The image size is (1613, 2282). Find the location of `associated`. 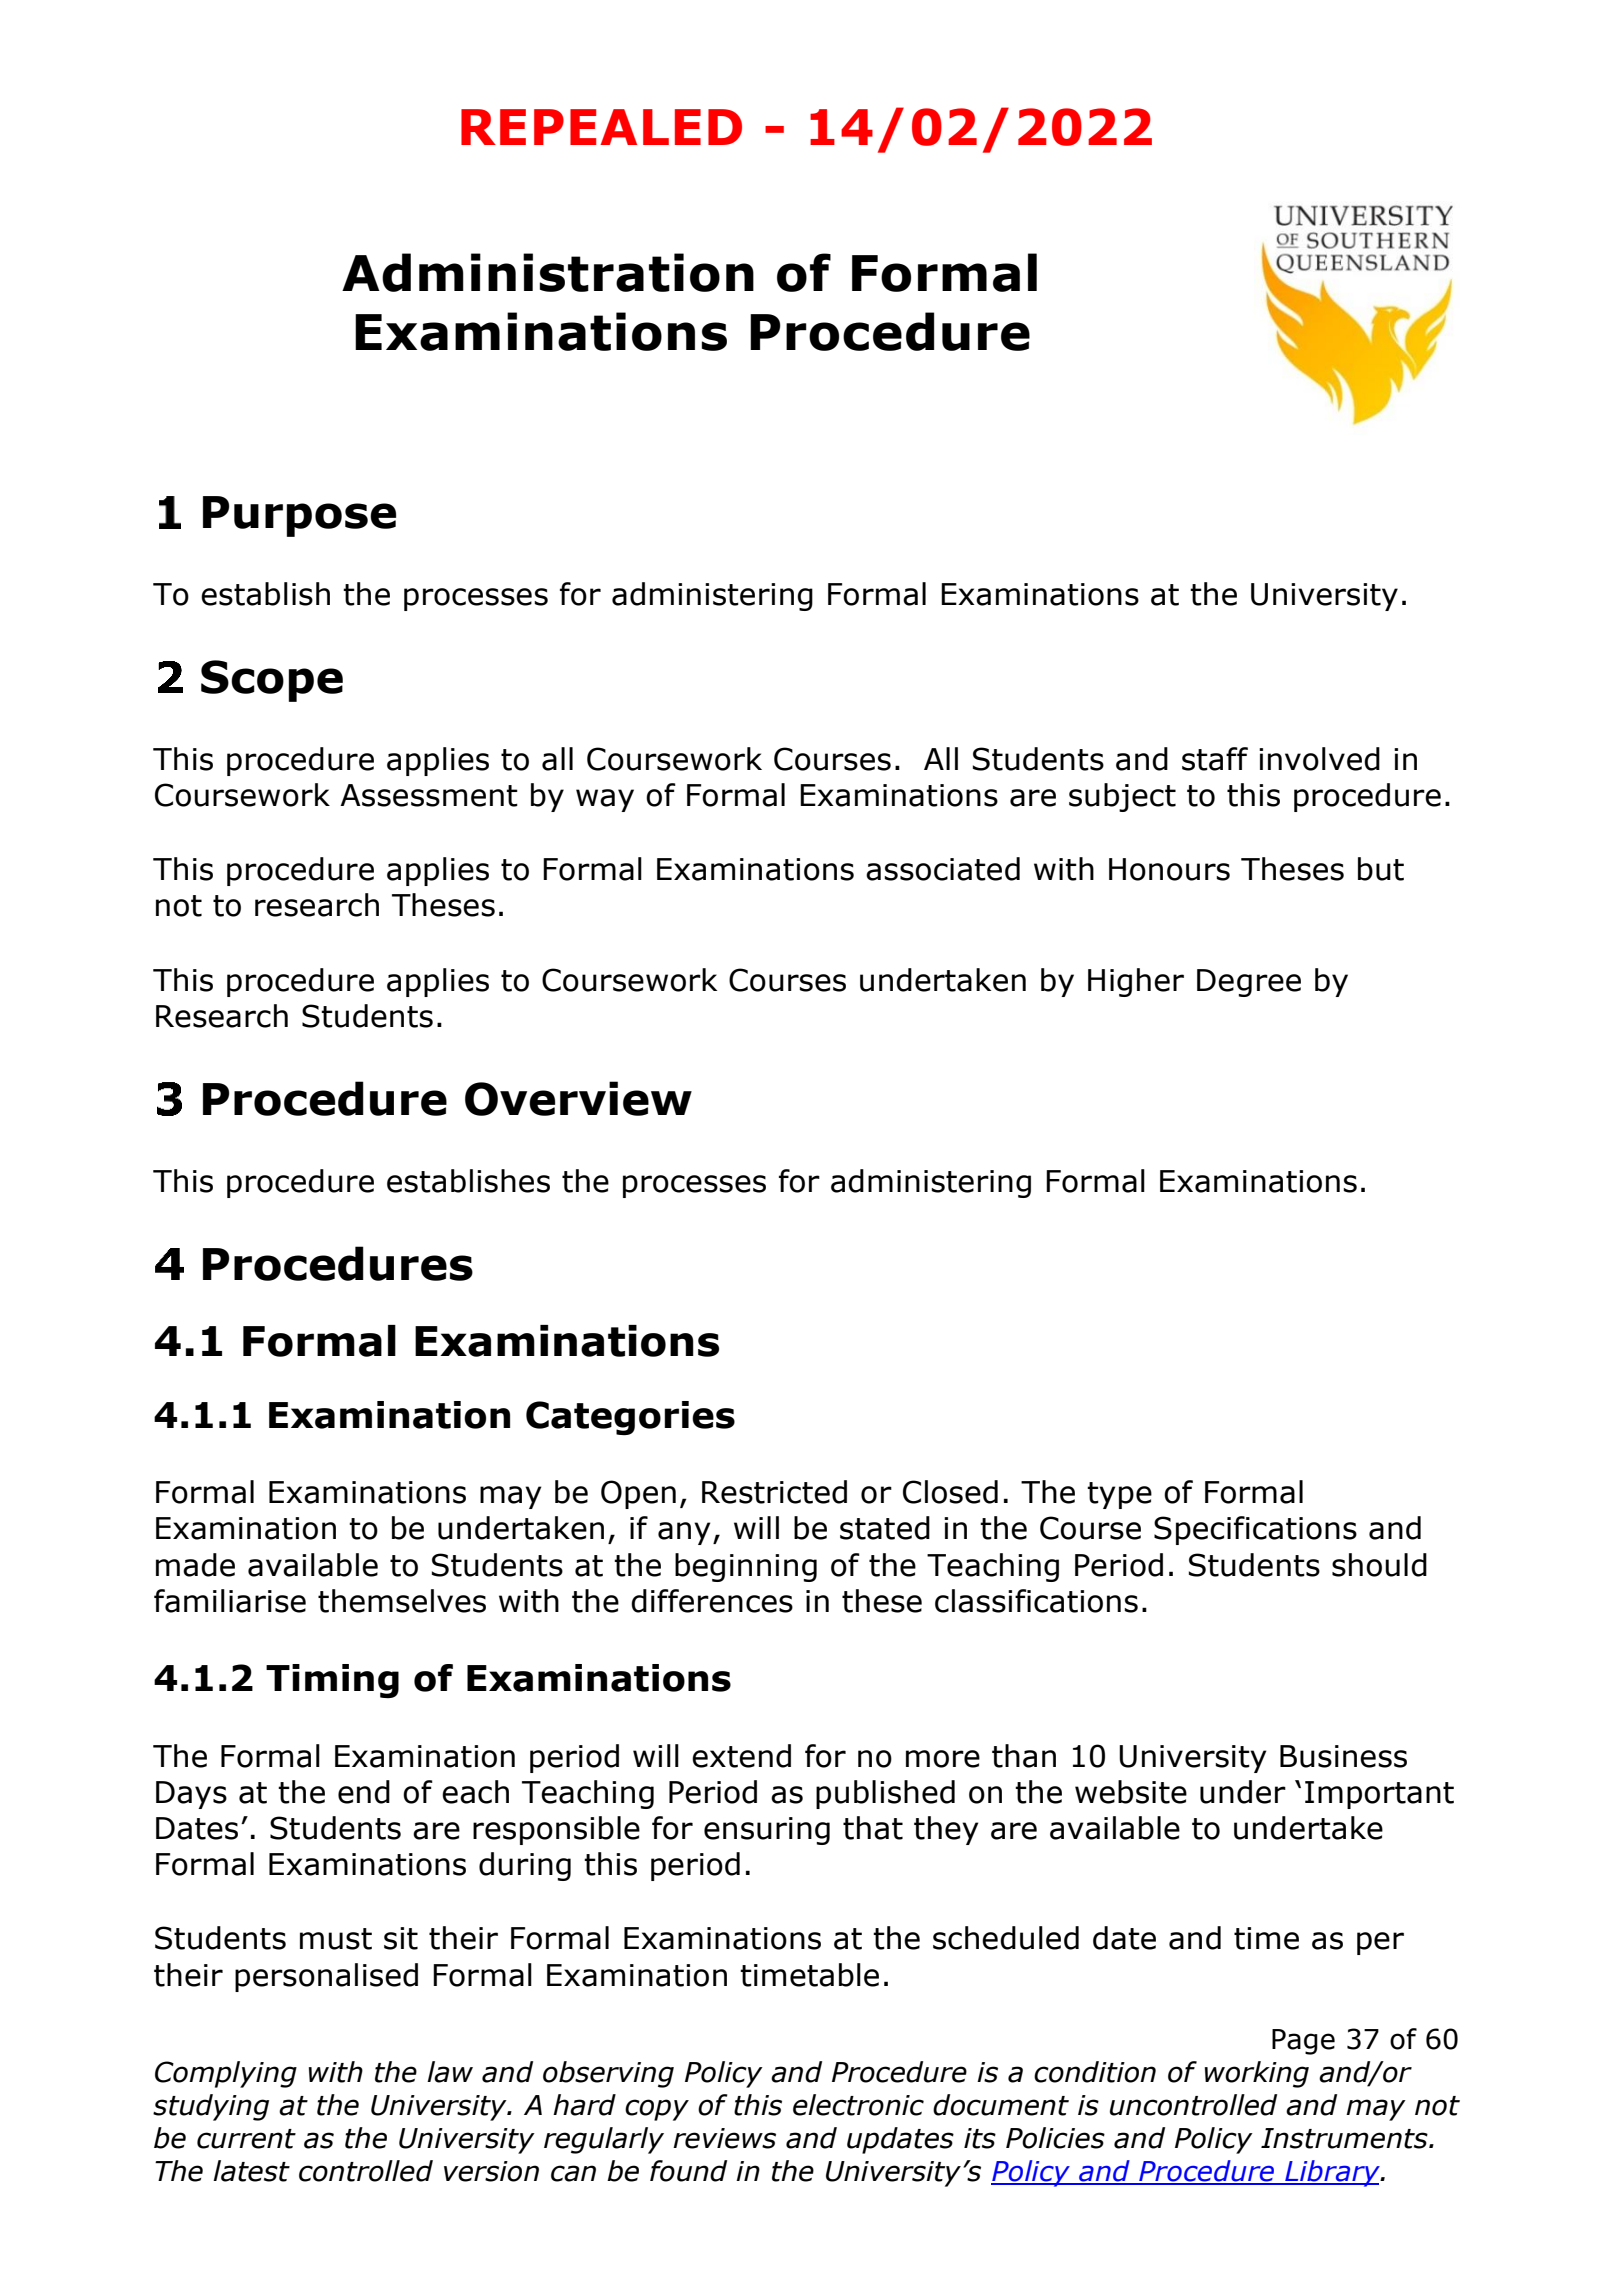

associated is located at coordinates (943, 869).
